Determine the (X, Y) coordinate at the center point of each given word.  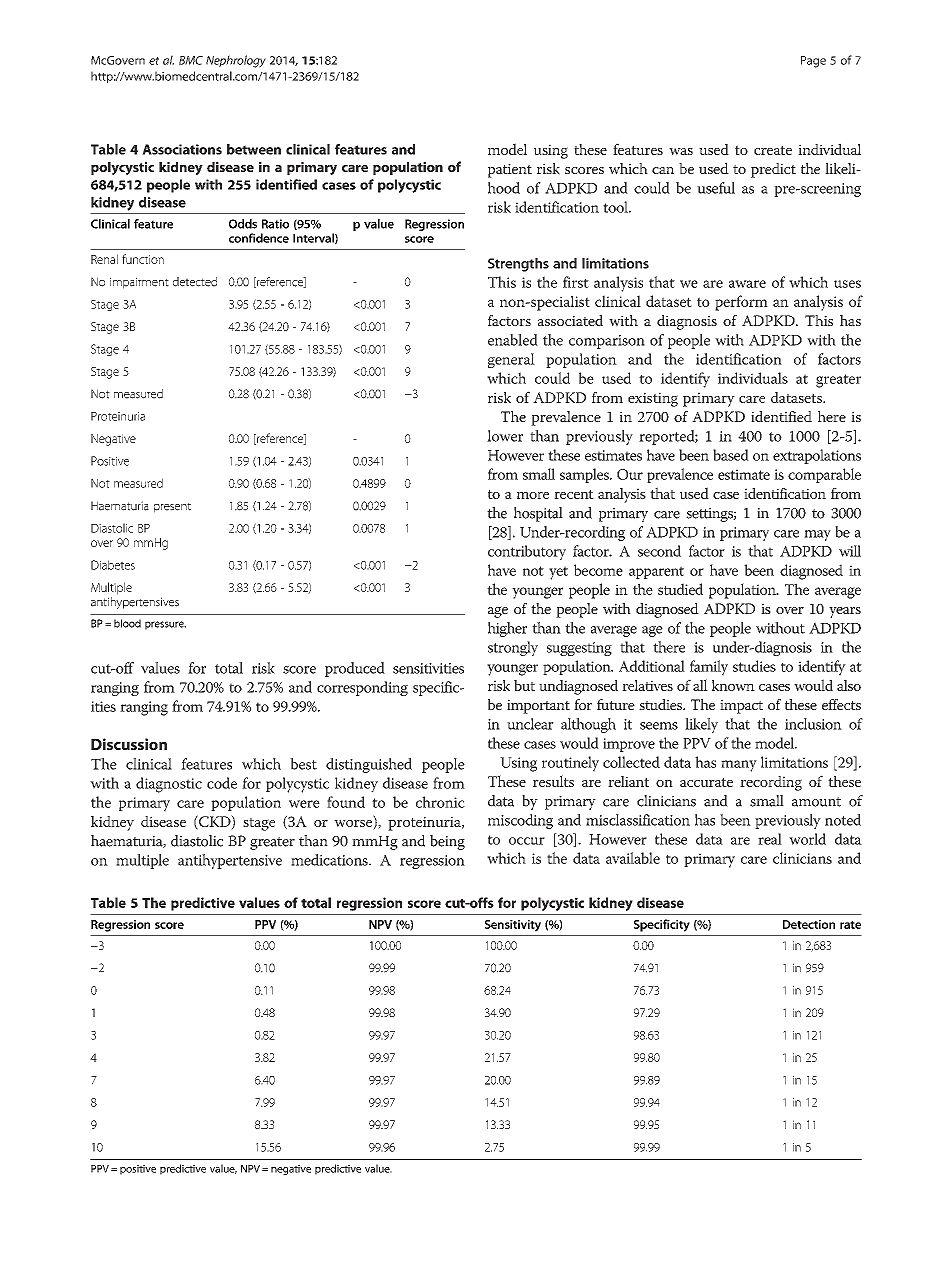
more (533, 495)
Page (813, 62)
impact (741, 707)
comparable (824, 475)
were (304, 804)
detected (195, 282)
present (172, 508)
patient (510, 171)
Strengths (518, 265)
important (538, 707)
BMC (191, 60)
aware (747, 284)
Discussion (129, 744)
